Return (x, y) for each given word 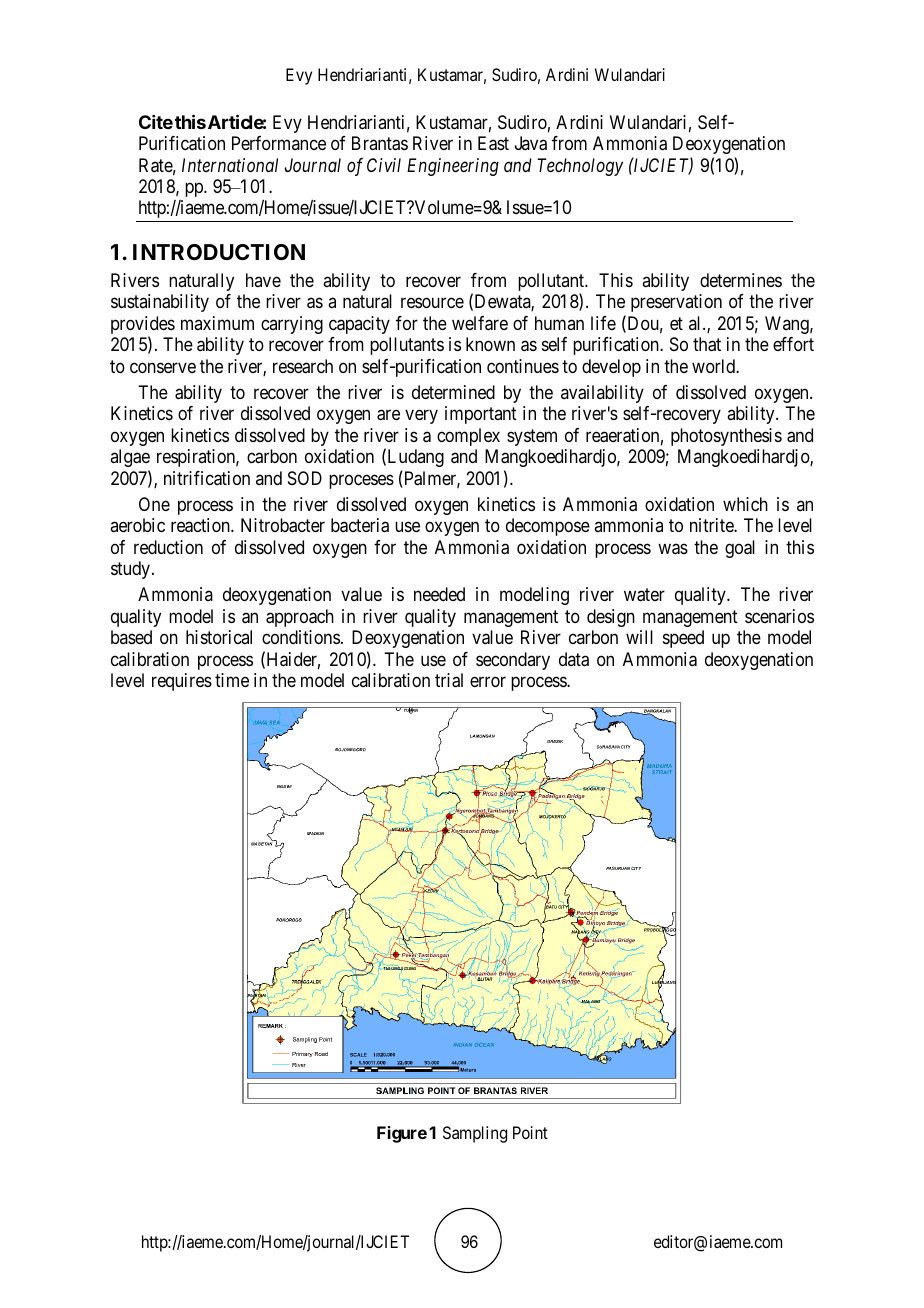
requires (182, 682)
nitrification (207, 478)
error (488, 681)
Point (530, 1132)
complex (468, 437)
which (745, 504)
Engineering (453, 167)
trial (449, 680)
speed (683, 639)
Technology (580, 167)
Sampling (475, 1134)
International (230, 165)
